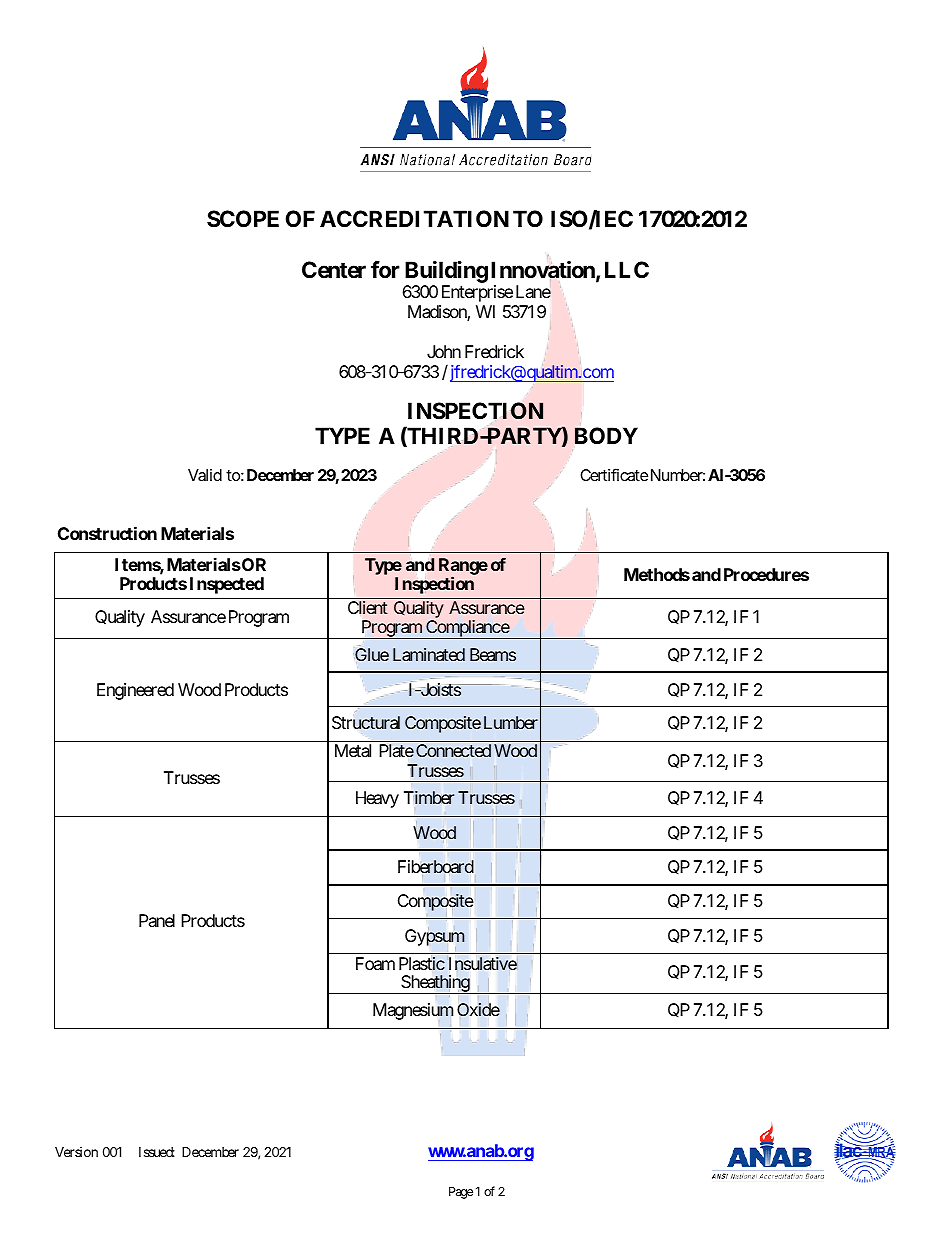  Describe the element at coordinates (368, 607) in the screenshot. I see `Client` at that location.
